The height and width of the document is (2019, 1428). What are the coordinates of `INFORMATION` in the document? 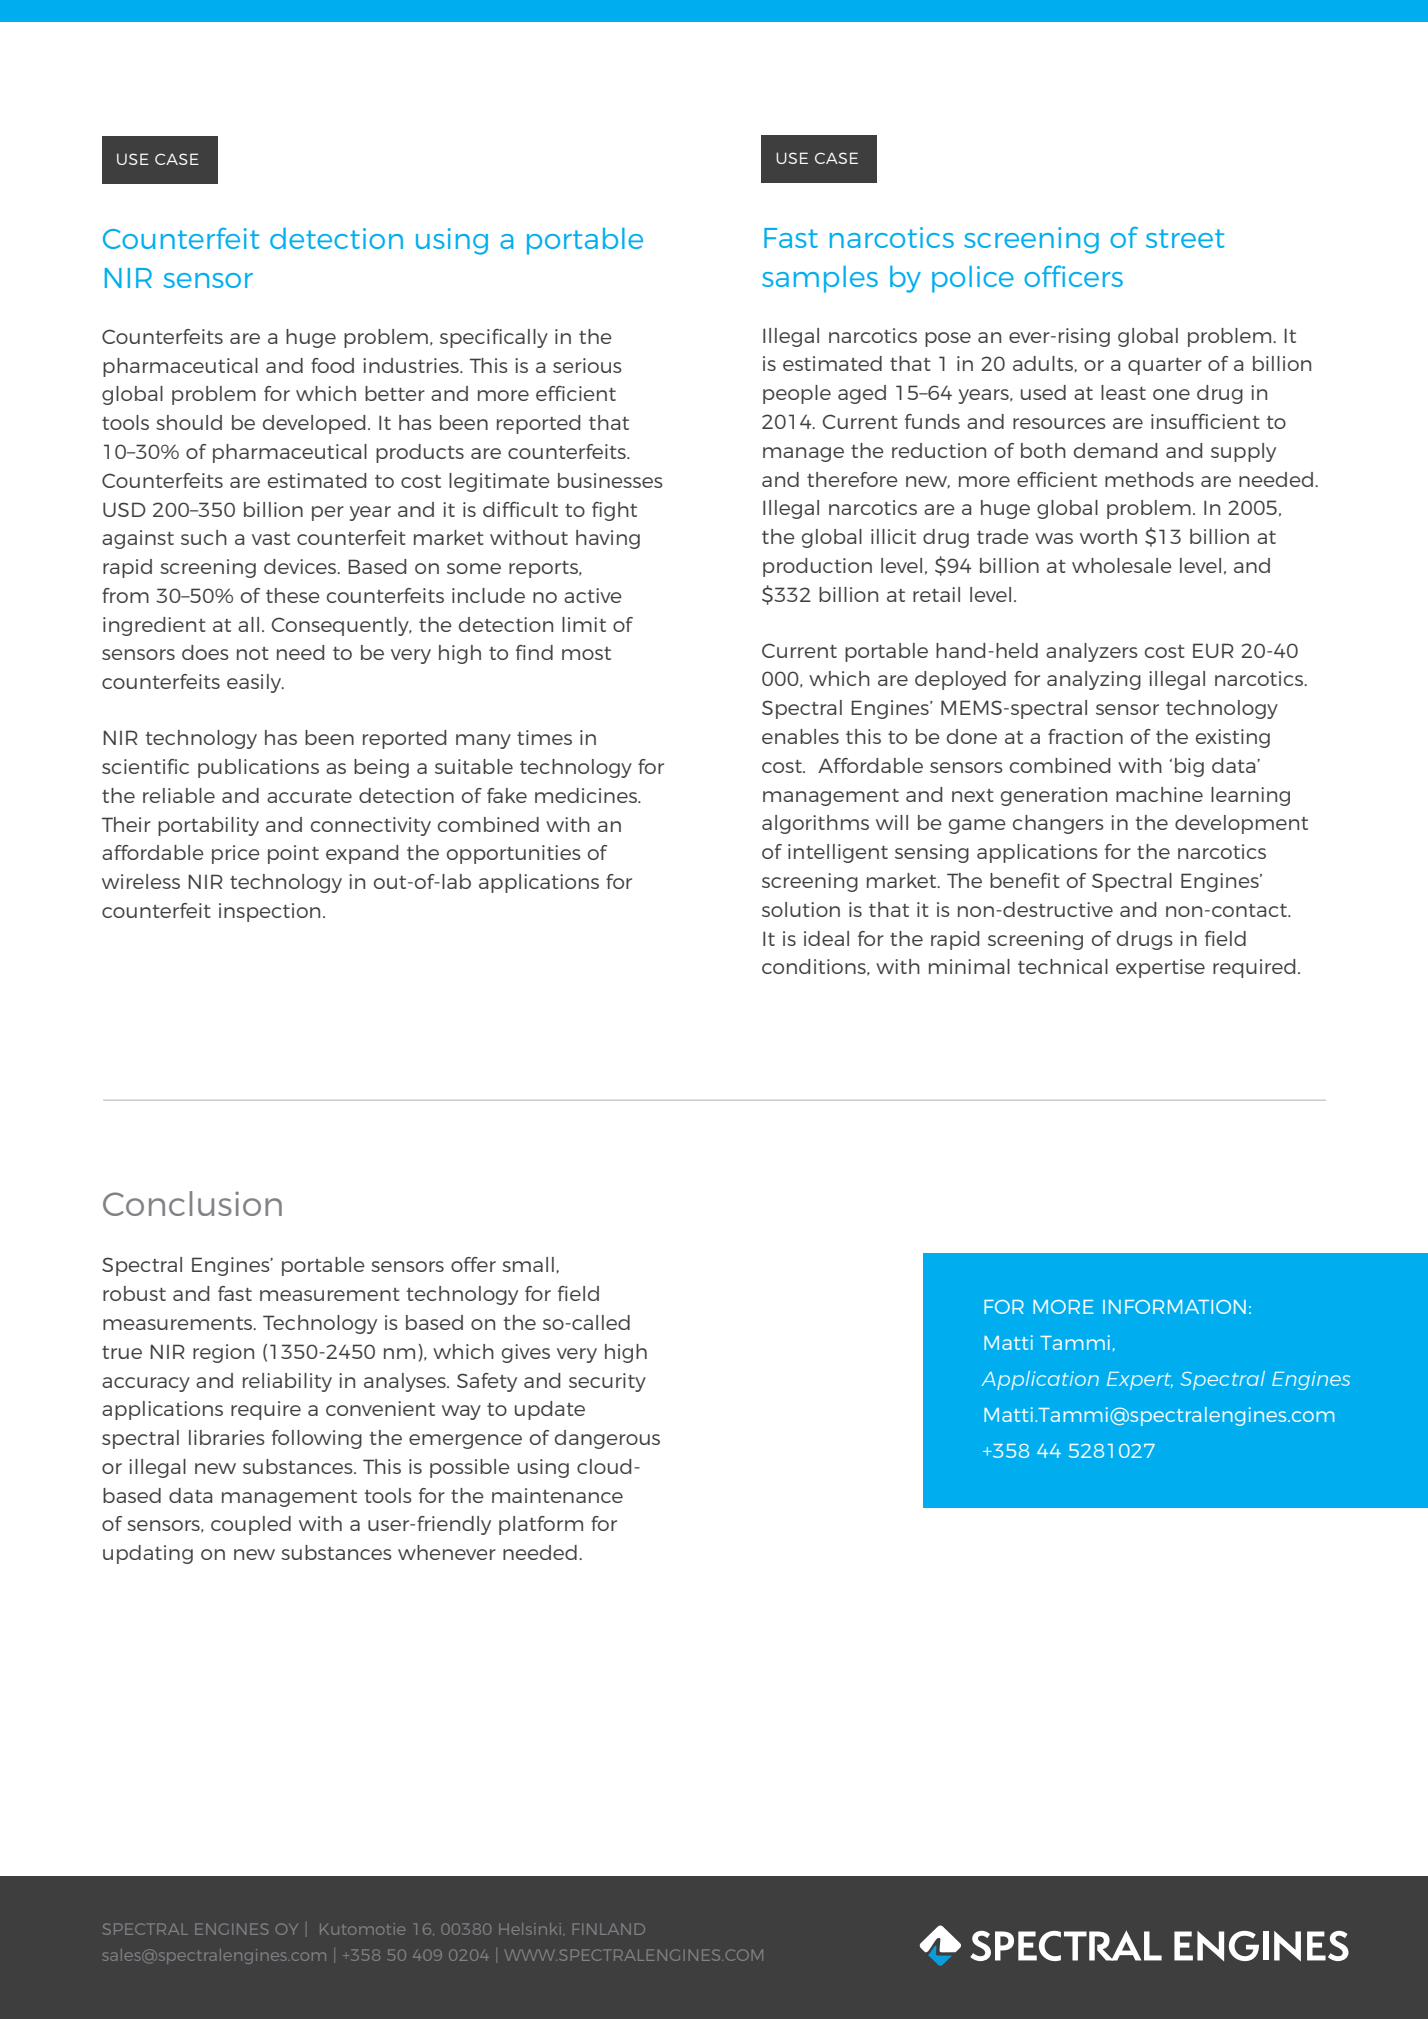 It's located at (1174, 1307).
